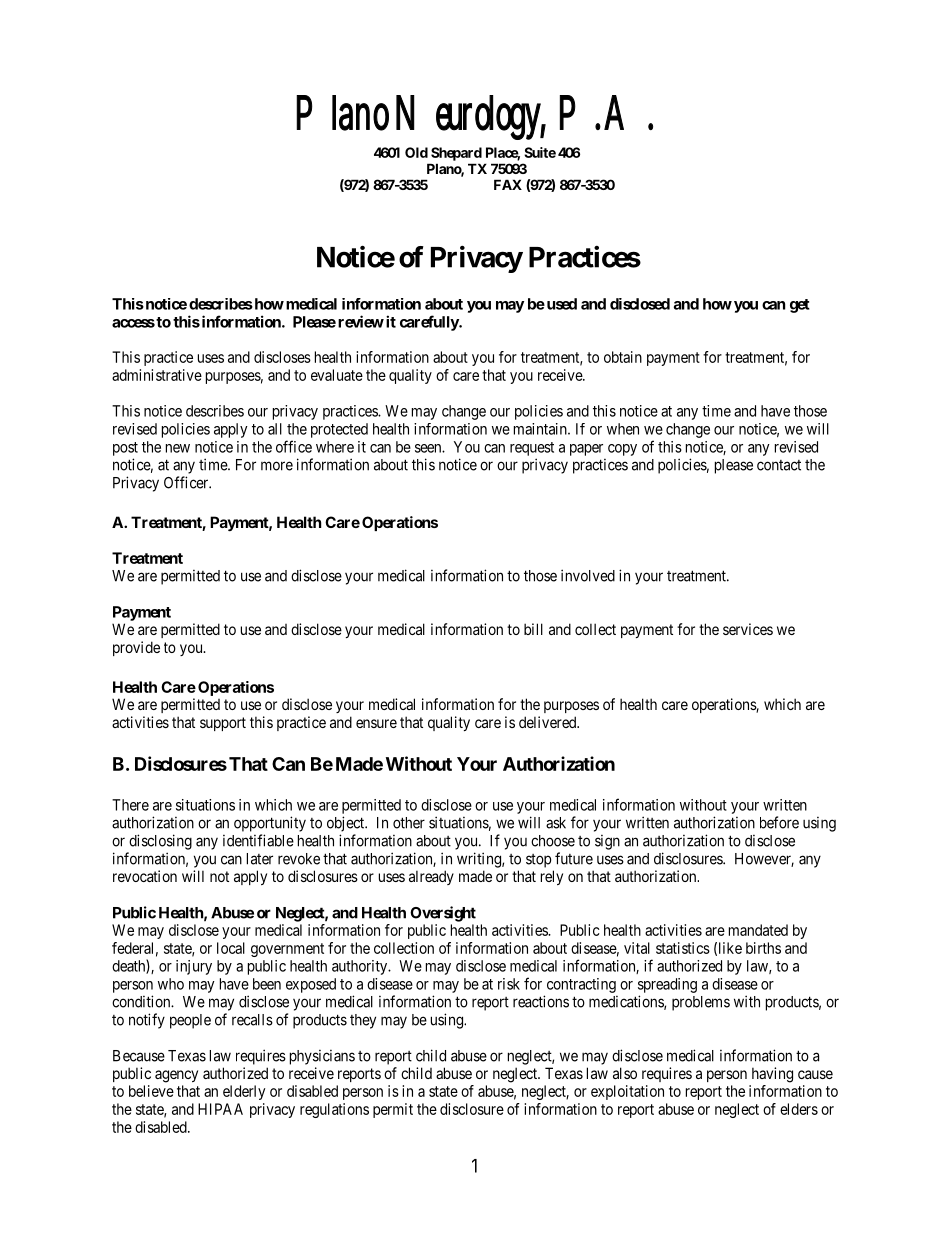 The image size is (952, 1233). I want to click on new, so click(178, 448).
